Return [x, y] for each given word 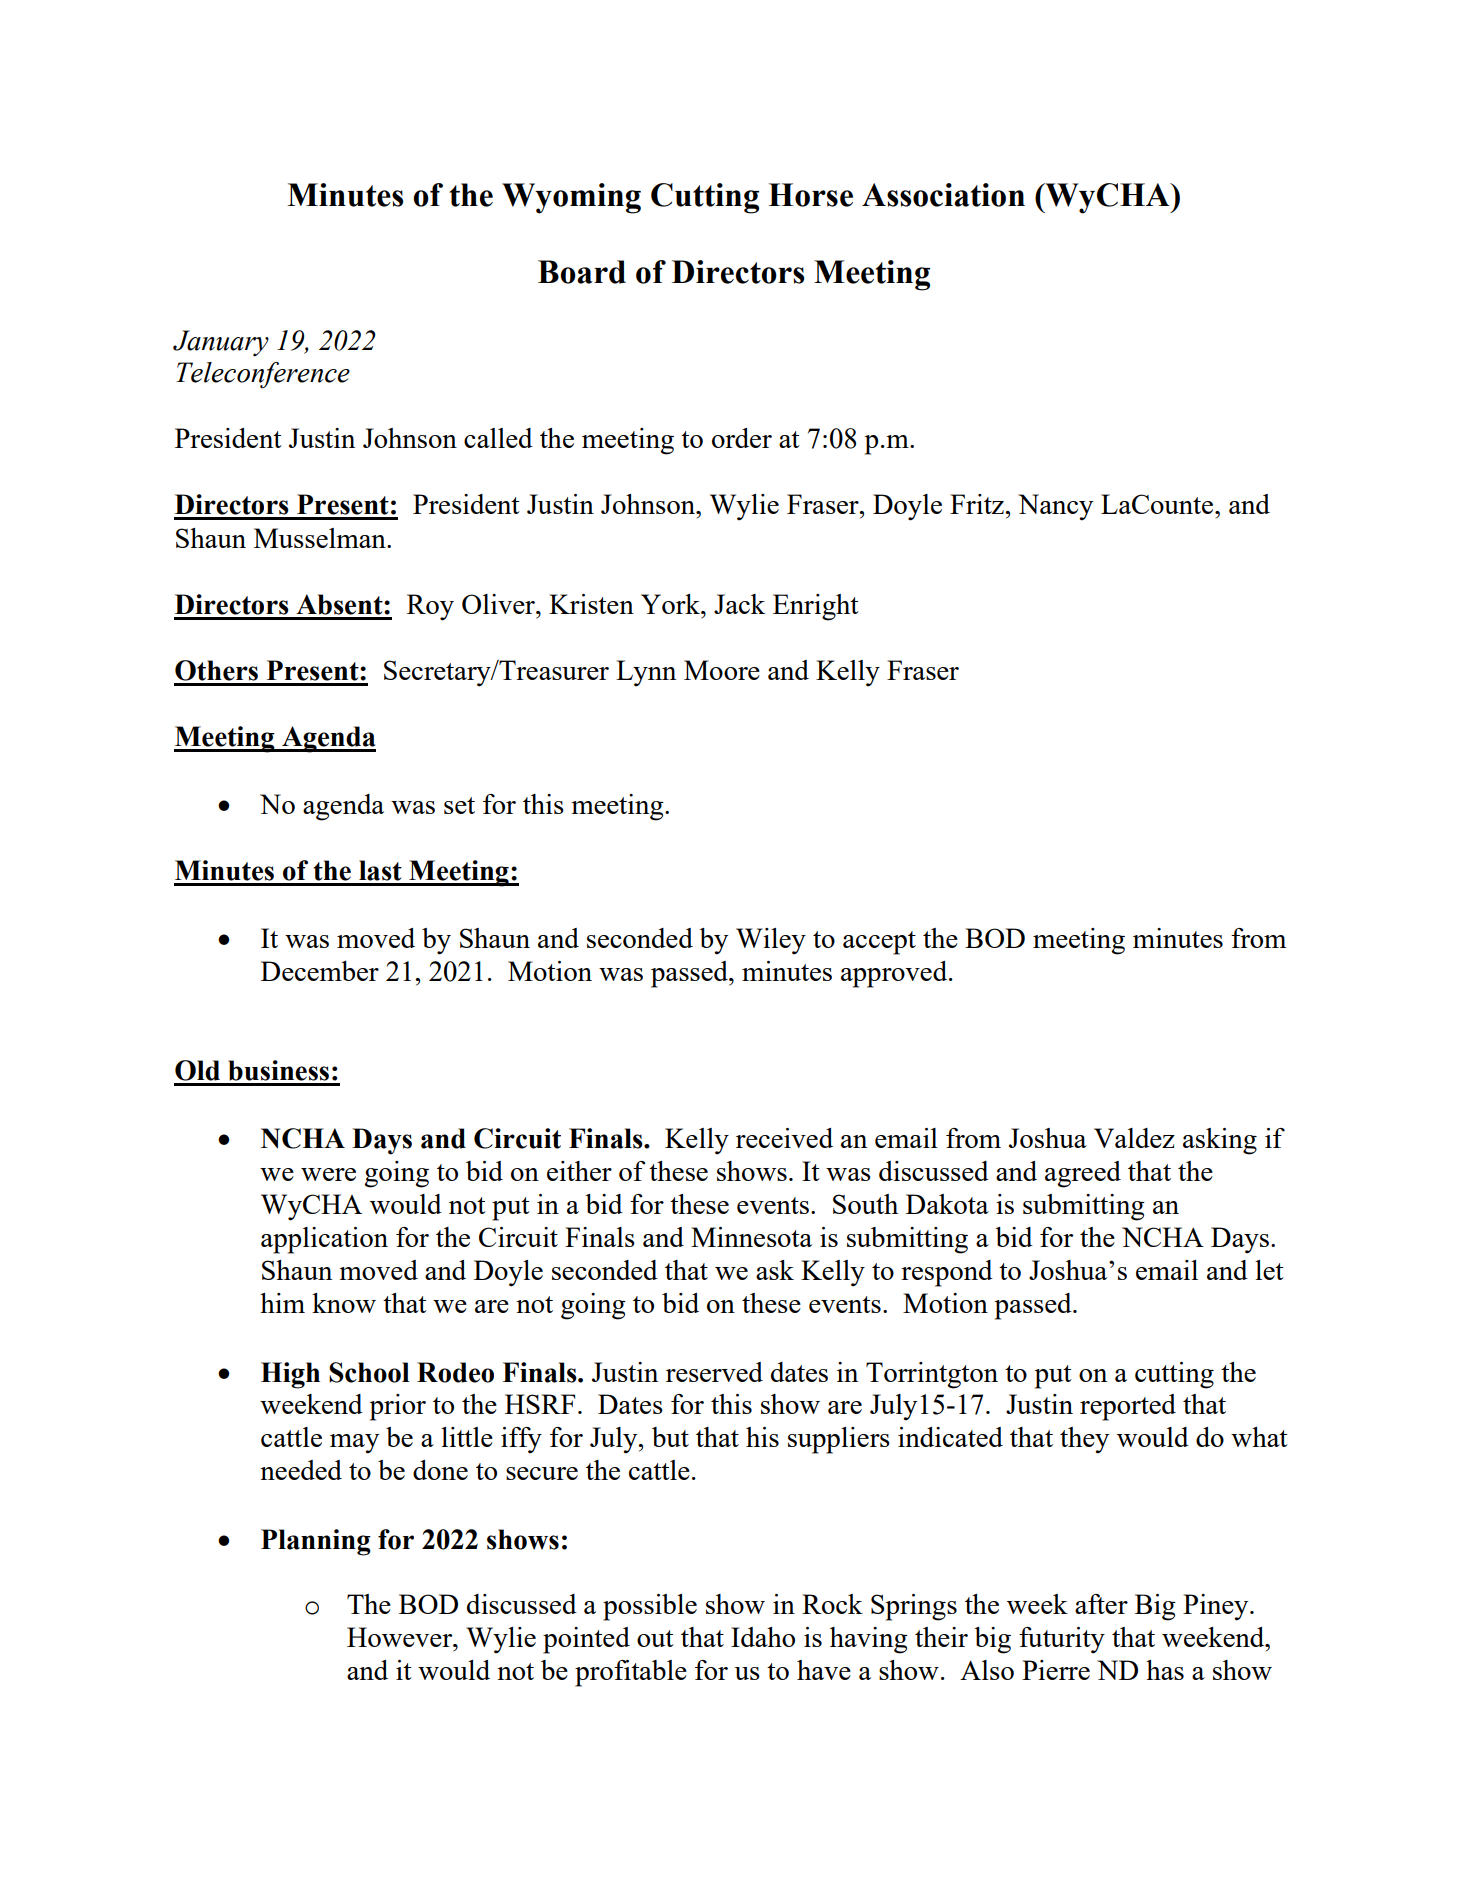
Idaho [763, 1637]
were [328, 1174]
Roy [430, 607]
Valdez [1134, 1138]
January [221, 343]
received [784, 1138]
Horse [811, 195]
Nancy [1055, 507]
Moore [722, 670]
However [401, 1637]
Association [943, 195]
